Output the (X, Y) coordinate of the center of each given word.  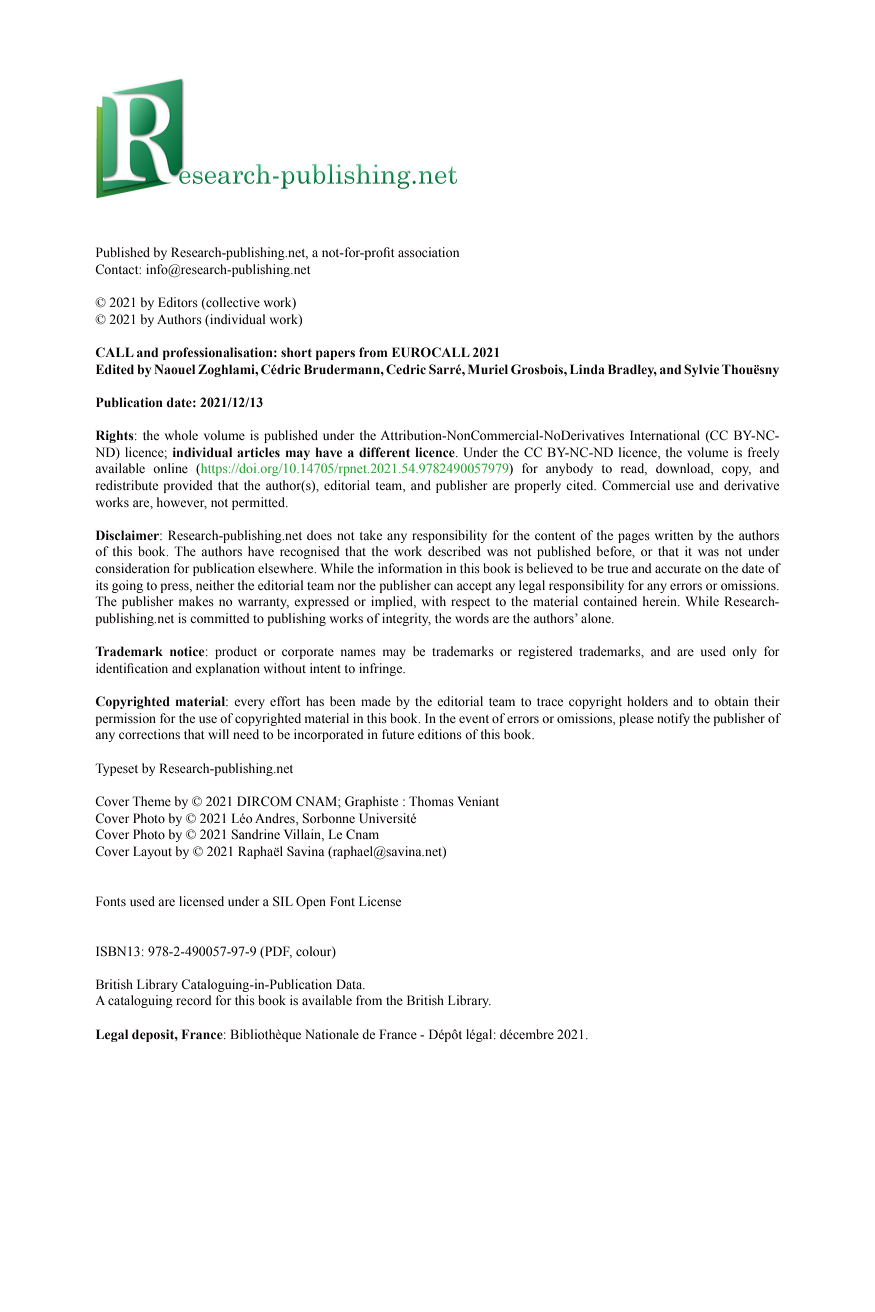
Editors (178, 302)
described (454, 551)
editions (440, 734)
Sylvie (701, 370)
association (428, 252)
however (182, 503)
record (194, 1000)
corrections (149, 734)
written (674, 535)
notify (673, 719)
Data (350, 984)
